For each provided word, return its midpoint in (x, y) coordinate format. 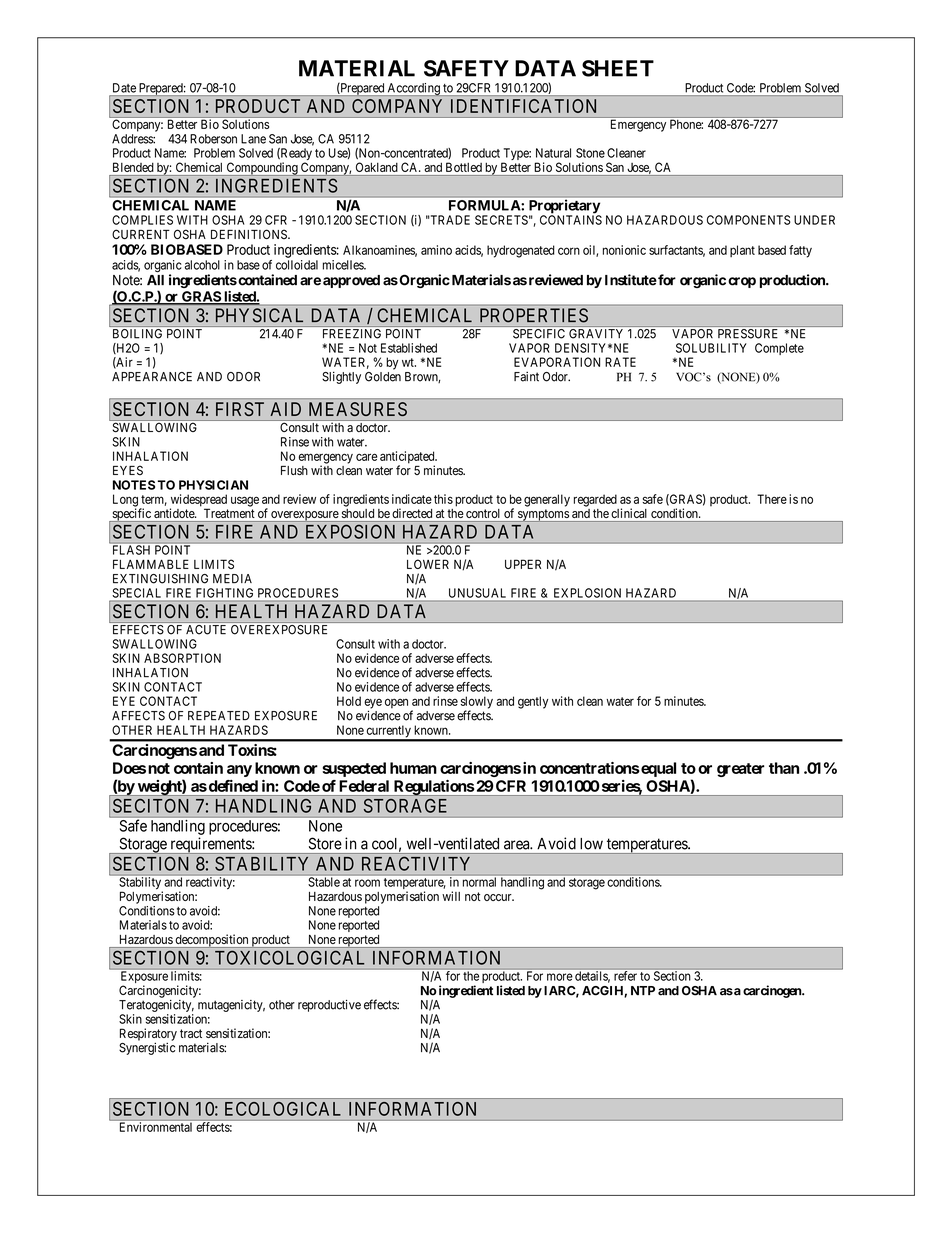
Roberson (213, 139)
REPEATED (219, 716)
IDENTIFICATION (523, 106)
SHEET (618, 68)
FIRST (240, 409)
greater (741, 770)
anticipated (408, 458)
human (413, 768)
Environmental (156, 1127)
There (772, 499)
